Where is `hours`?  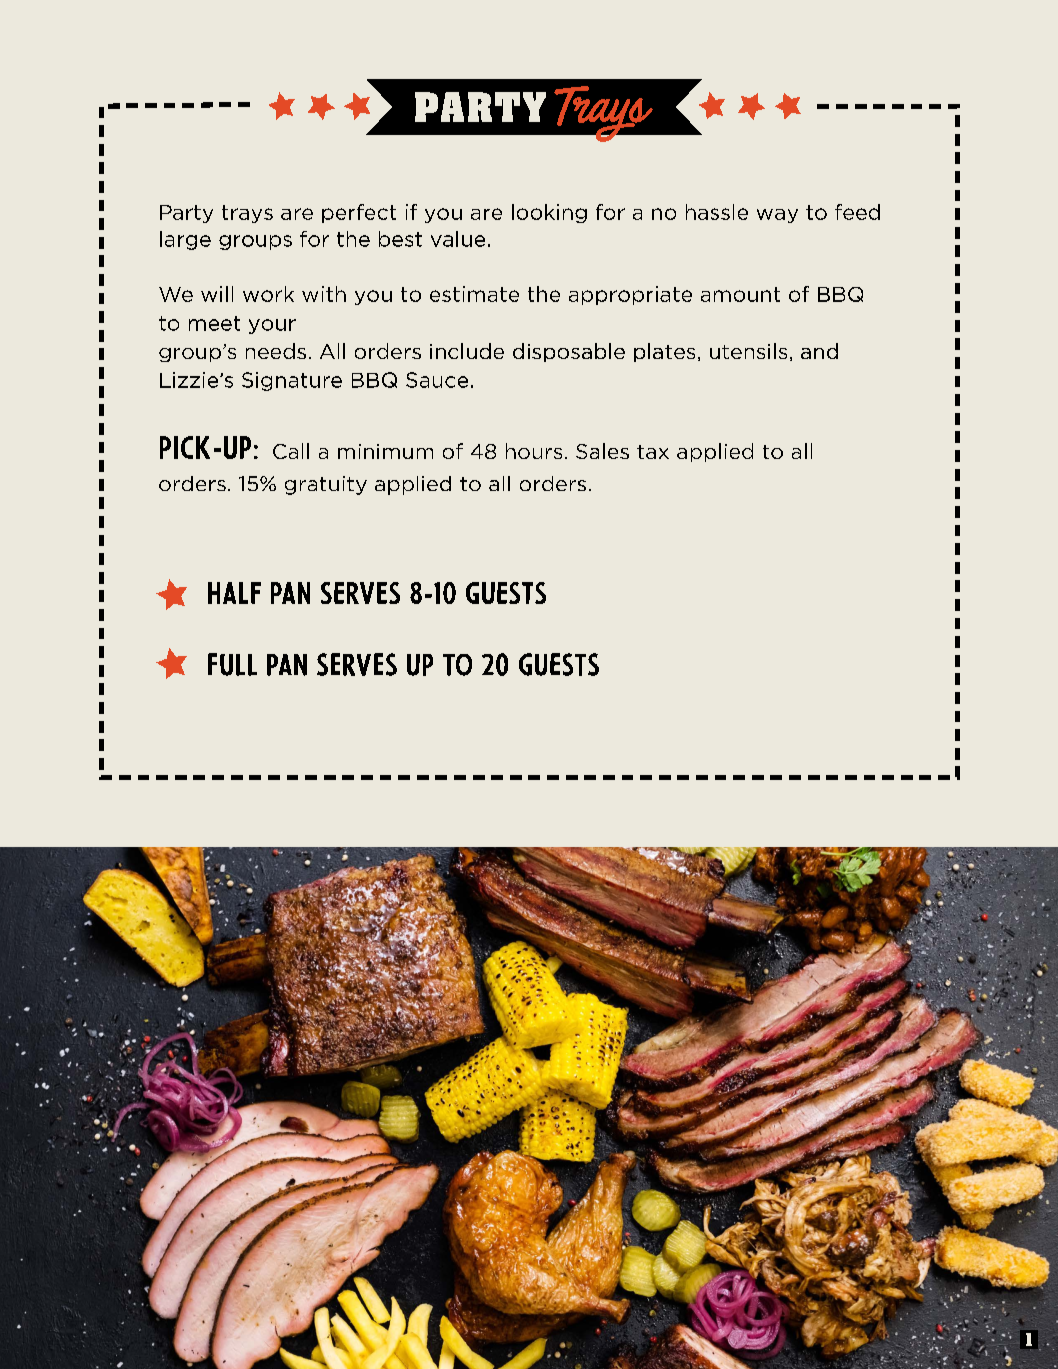
hours is located at coordinates (534, 451).
